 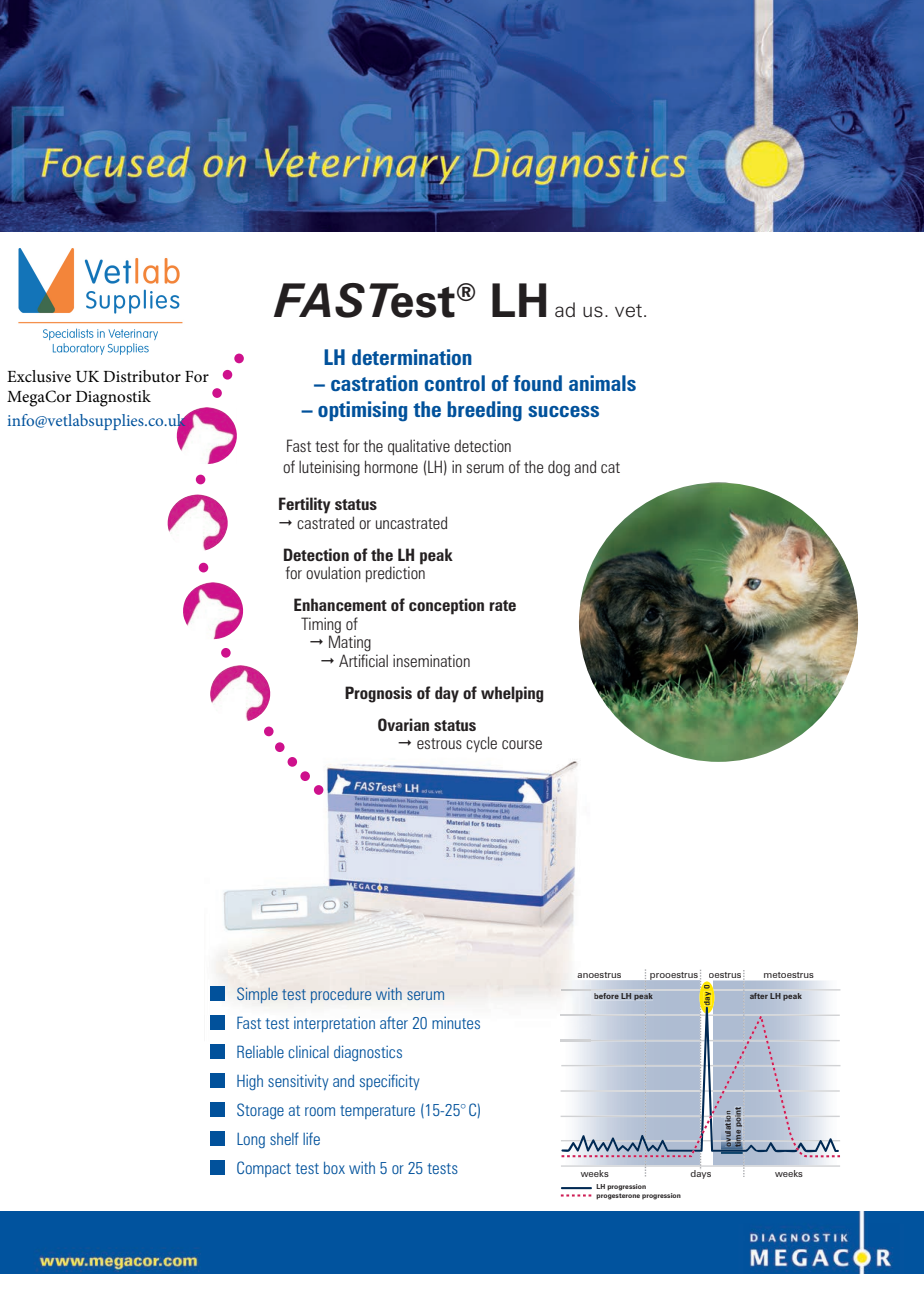 I want to click on Long, so click(x=251, y=1140).
